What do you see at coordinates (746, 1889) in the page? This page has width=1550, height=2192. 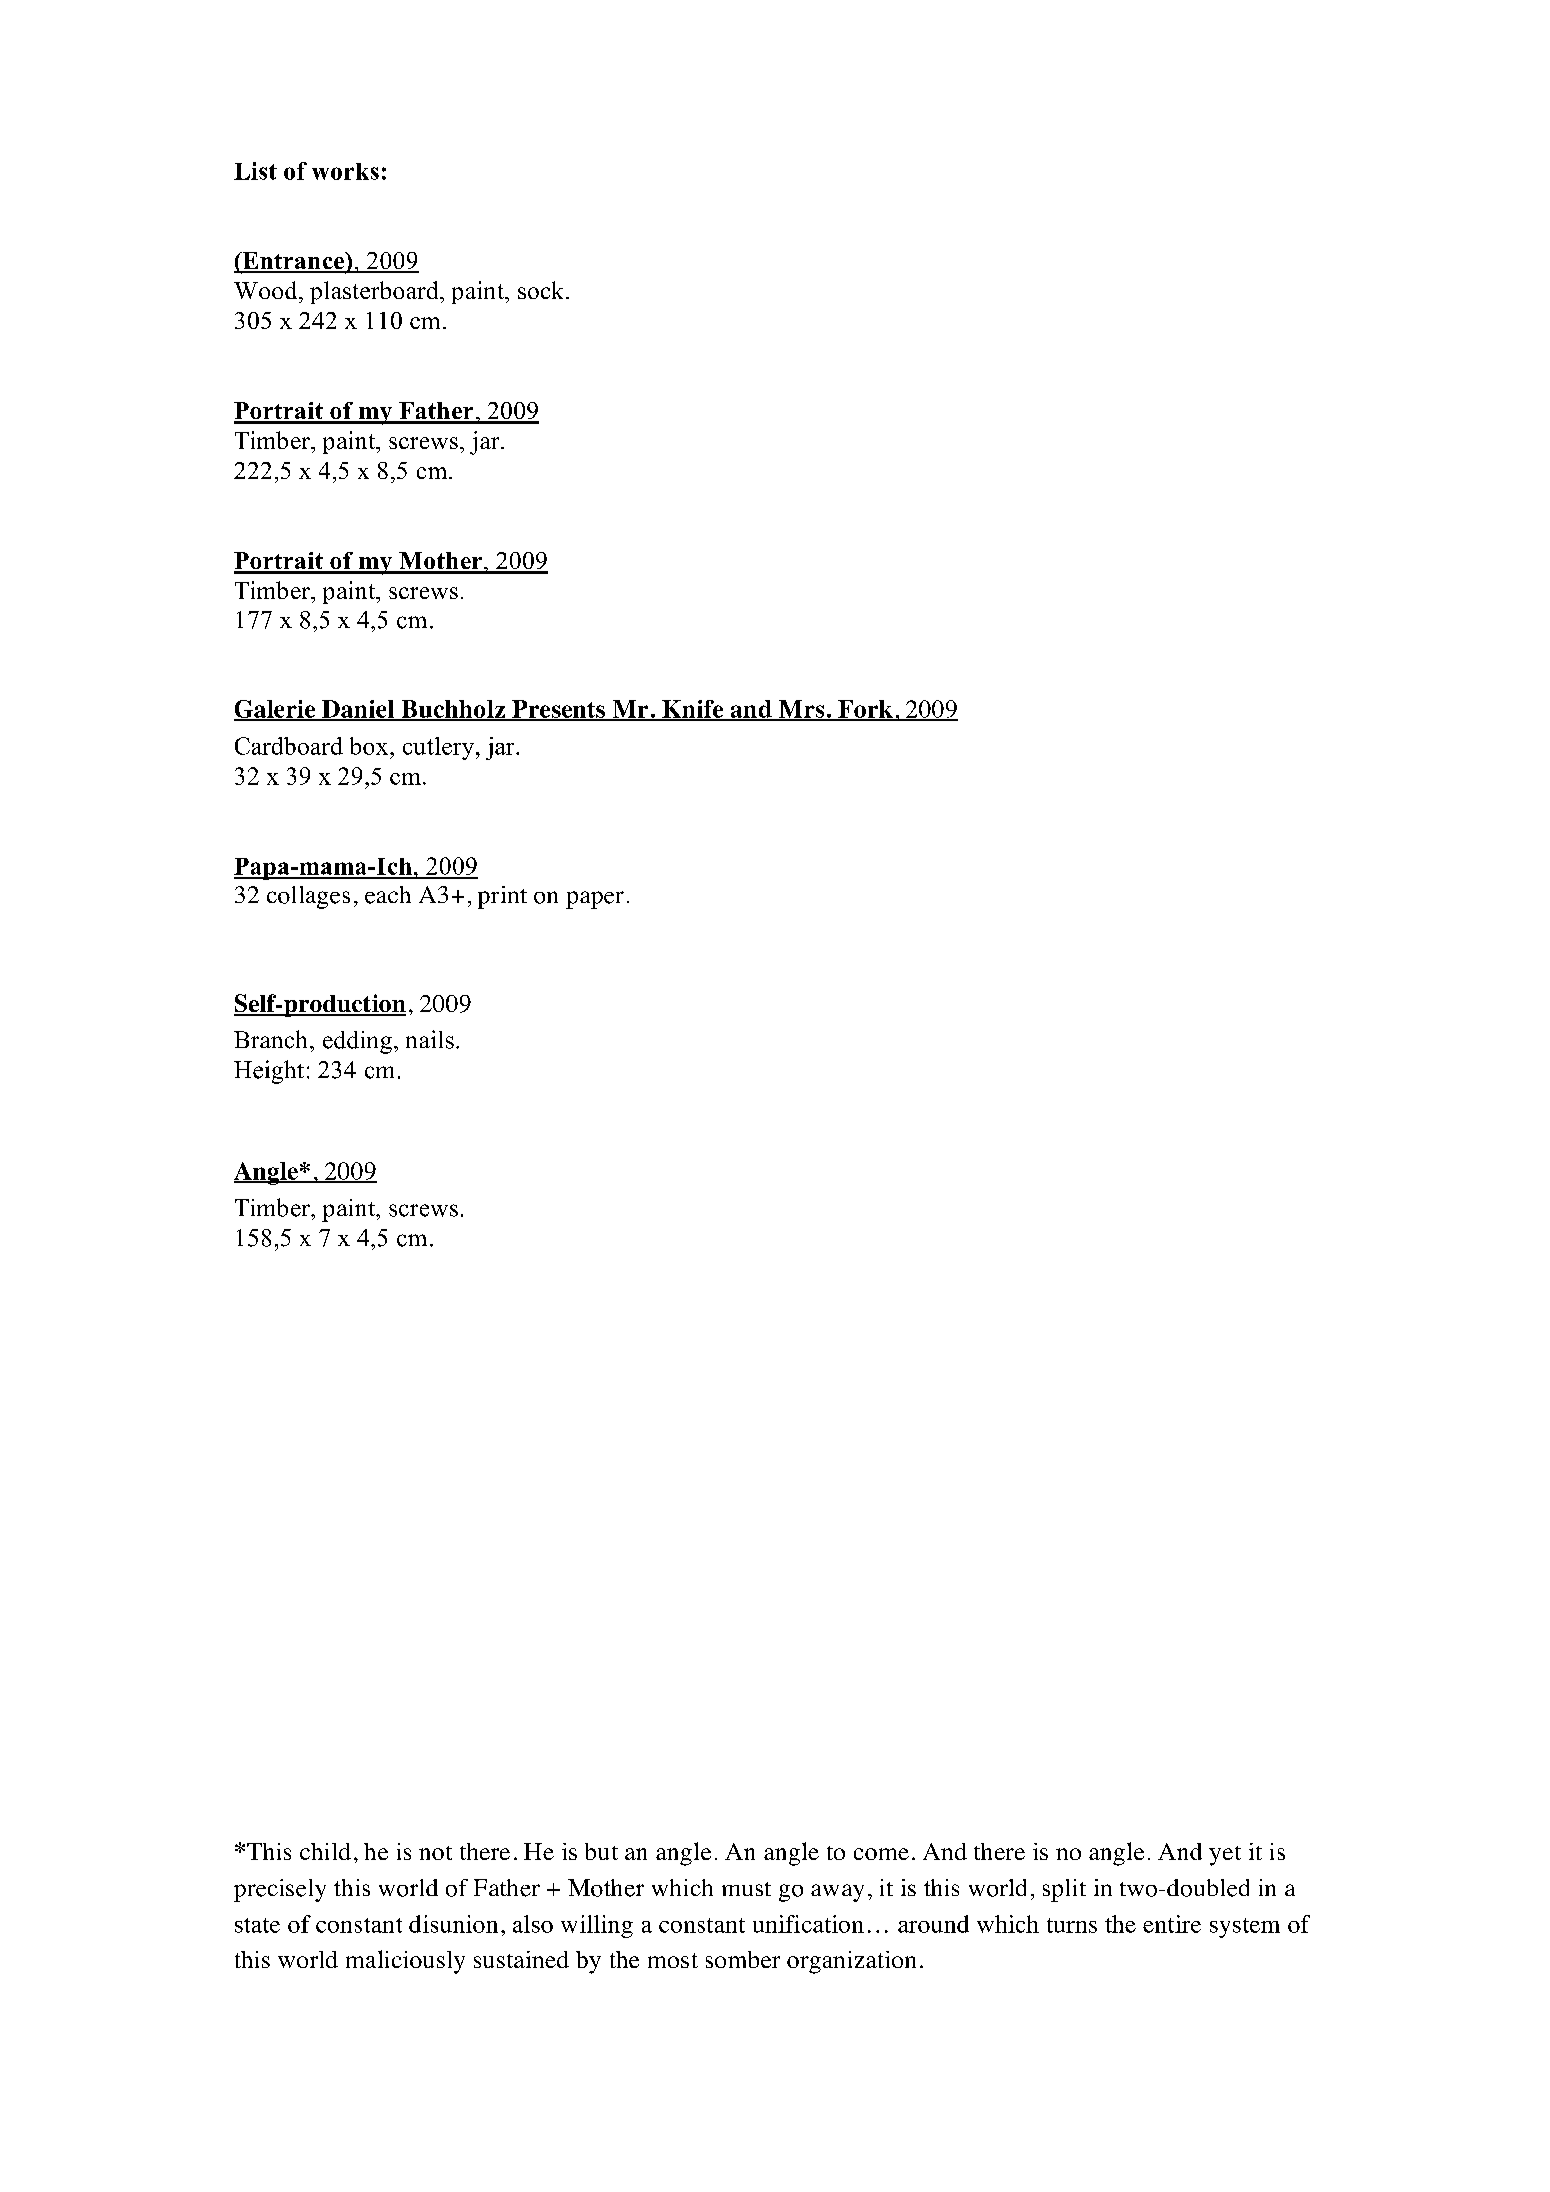 I see `must` at bounding box center [746, 1889].
